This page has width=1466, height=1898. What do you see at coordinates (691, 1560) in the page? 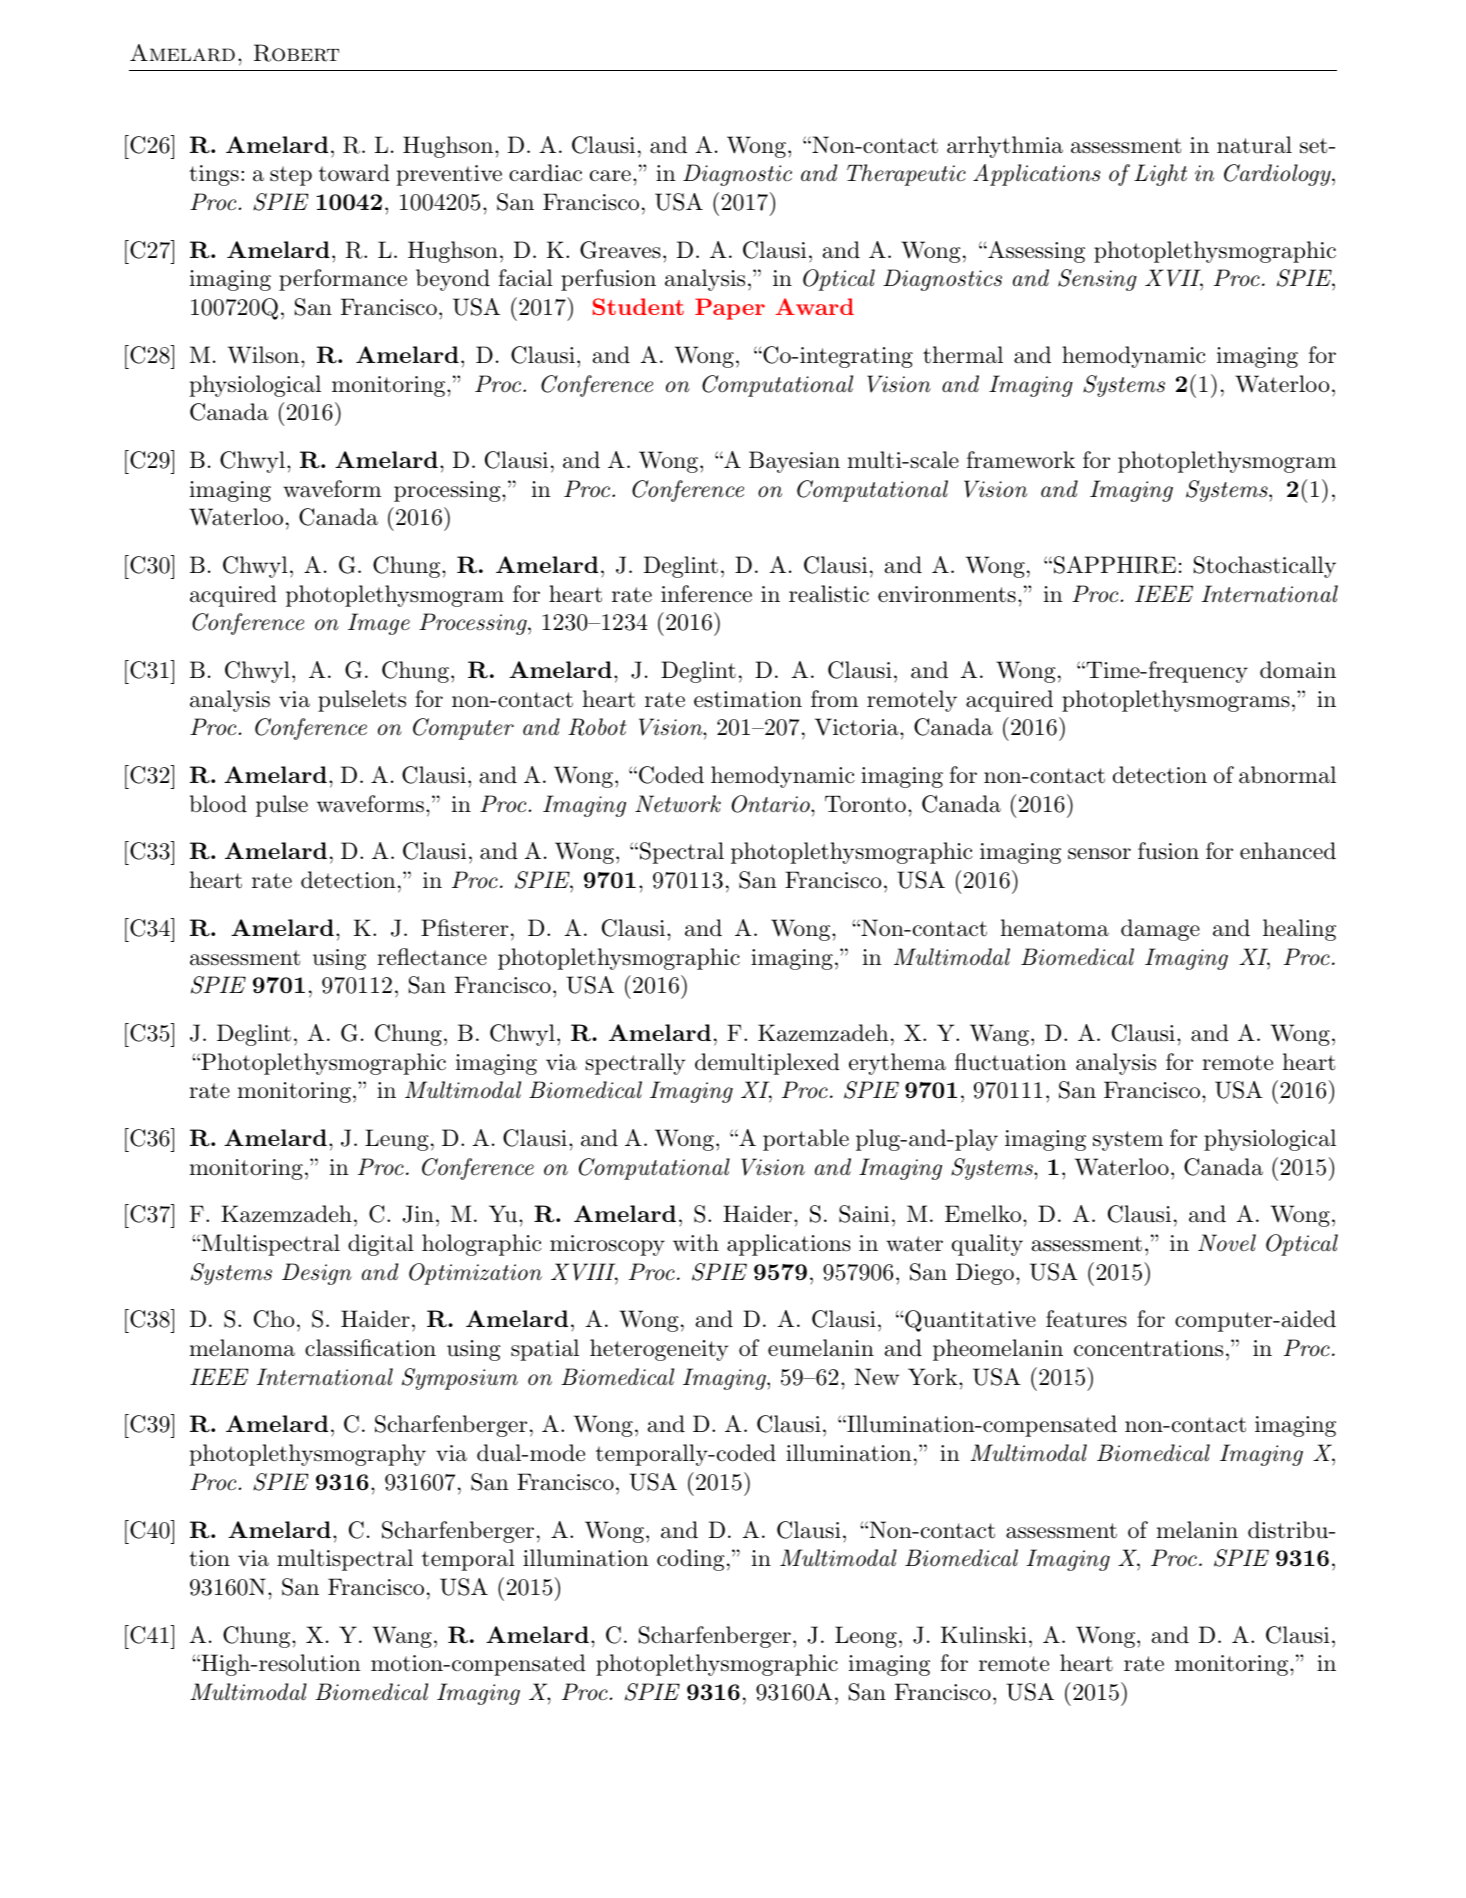
I see `coding` at bounding box center [691, 1560].
